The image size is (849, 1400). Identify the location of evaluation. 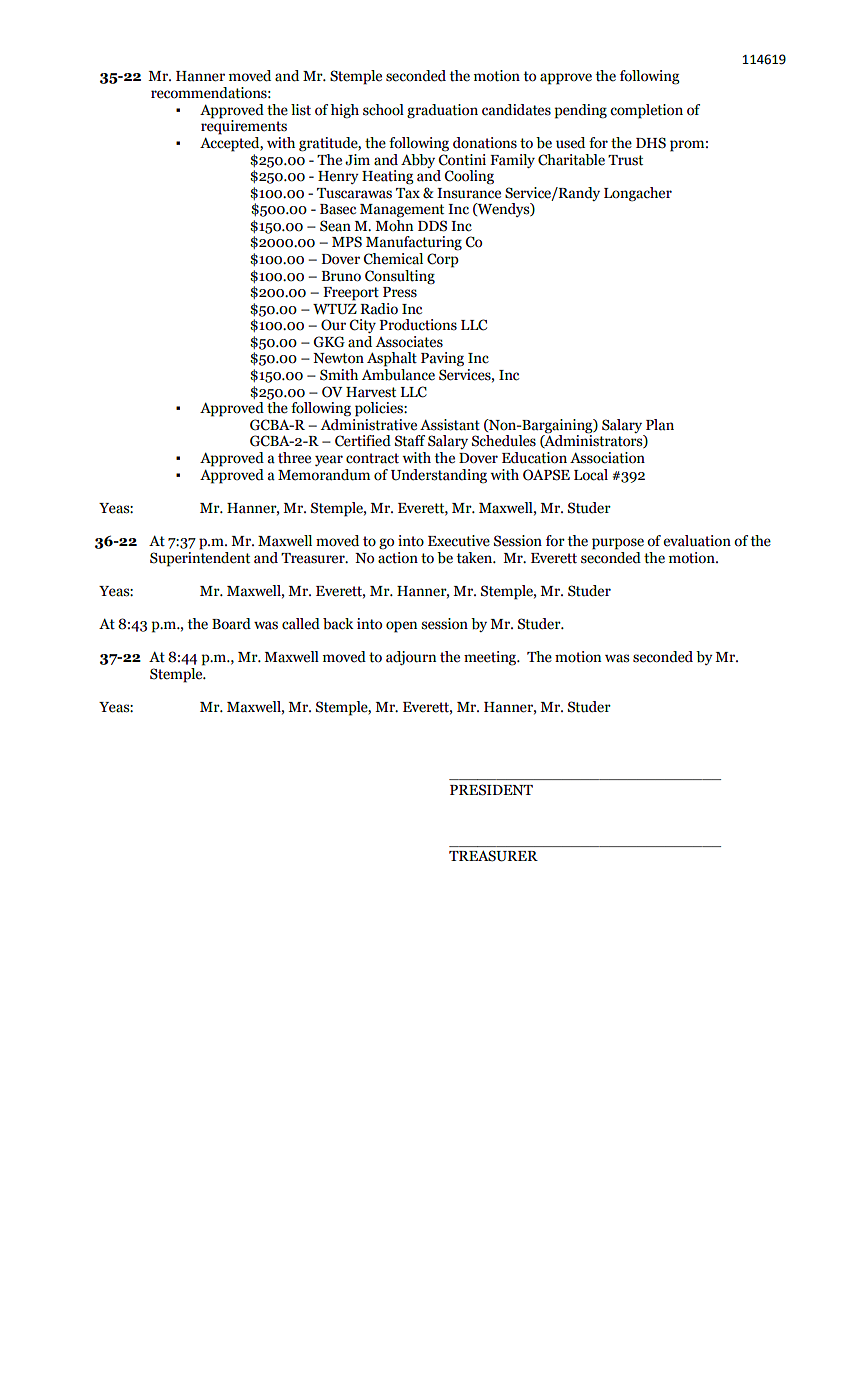
(697, 541).
